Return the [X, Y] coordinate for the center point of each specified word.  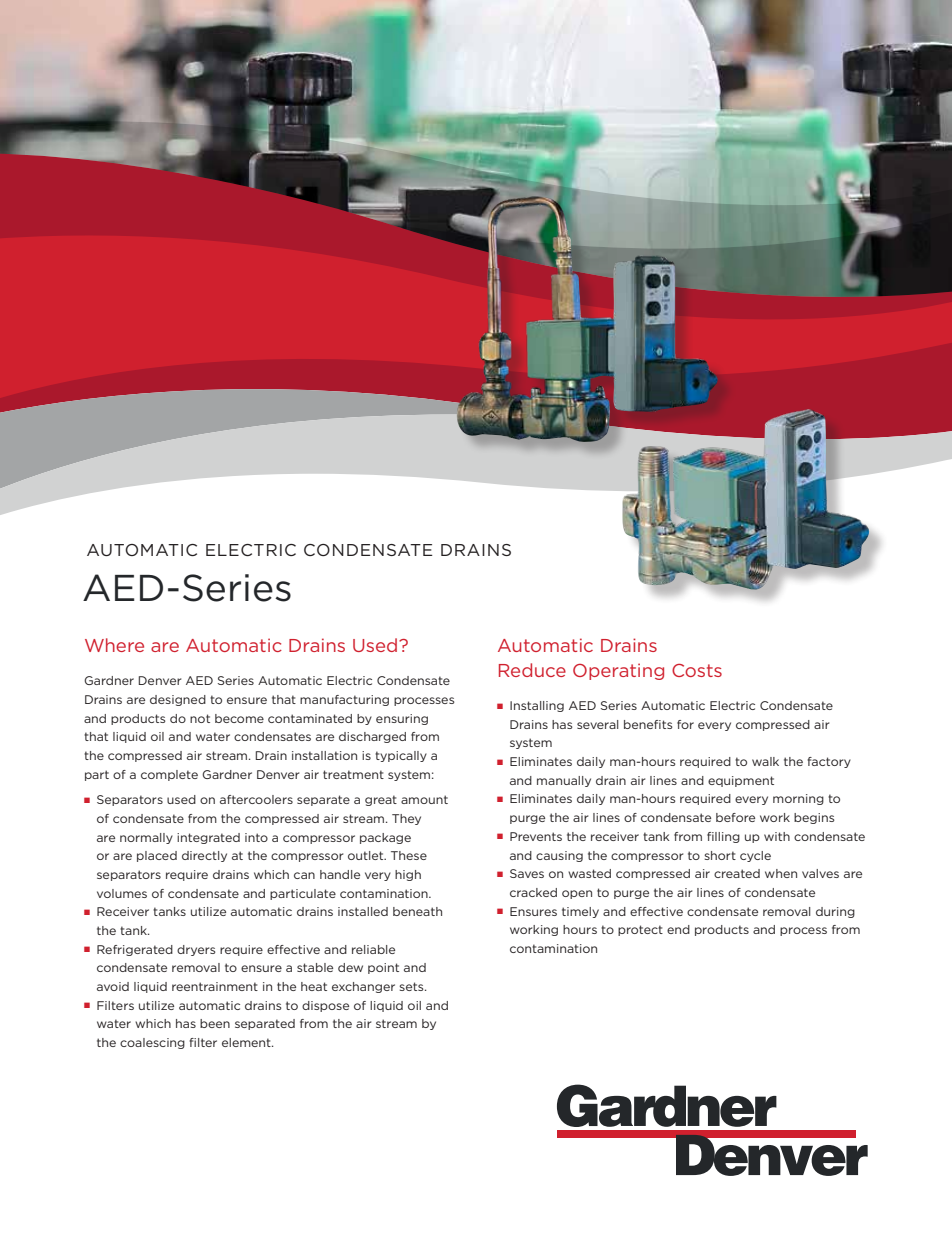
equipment [741, 781]
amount [424, 799]
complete [169, 775]
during [835, 912]
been [215, 1023]
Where [114, 645]
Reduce [532, 670]
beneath [417, 911]
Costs [697, 670]
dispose [325, 1006]
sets [412, 986]
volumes [122, 893]
